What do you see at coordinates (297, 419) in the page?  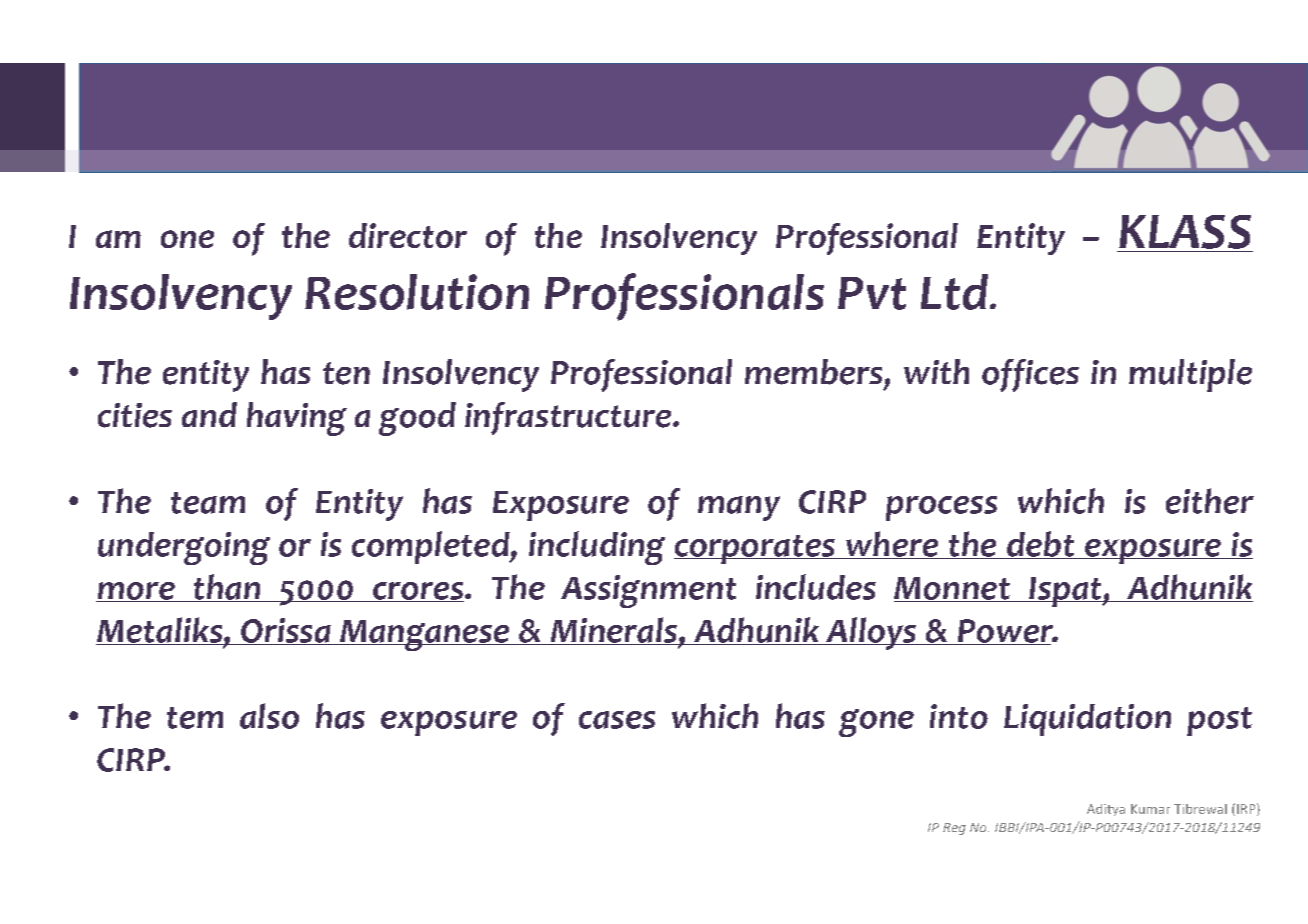 I see `having` at bounding box center [297, 419].
